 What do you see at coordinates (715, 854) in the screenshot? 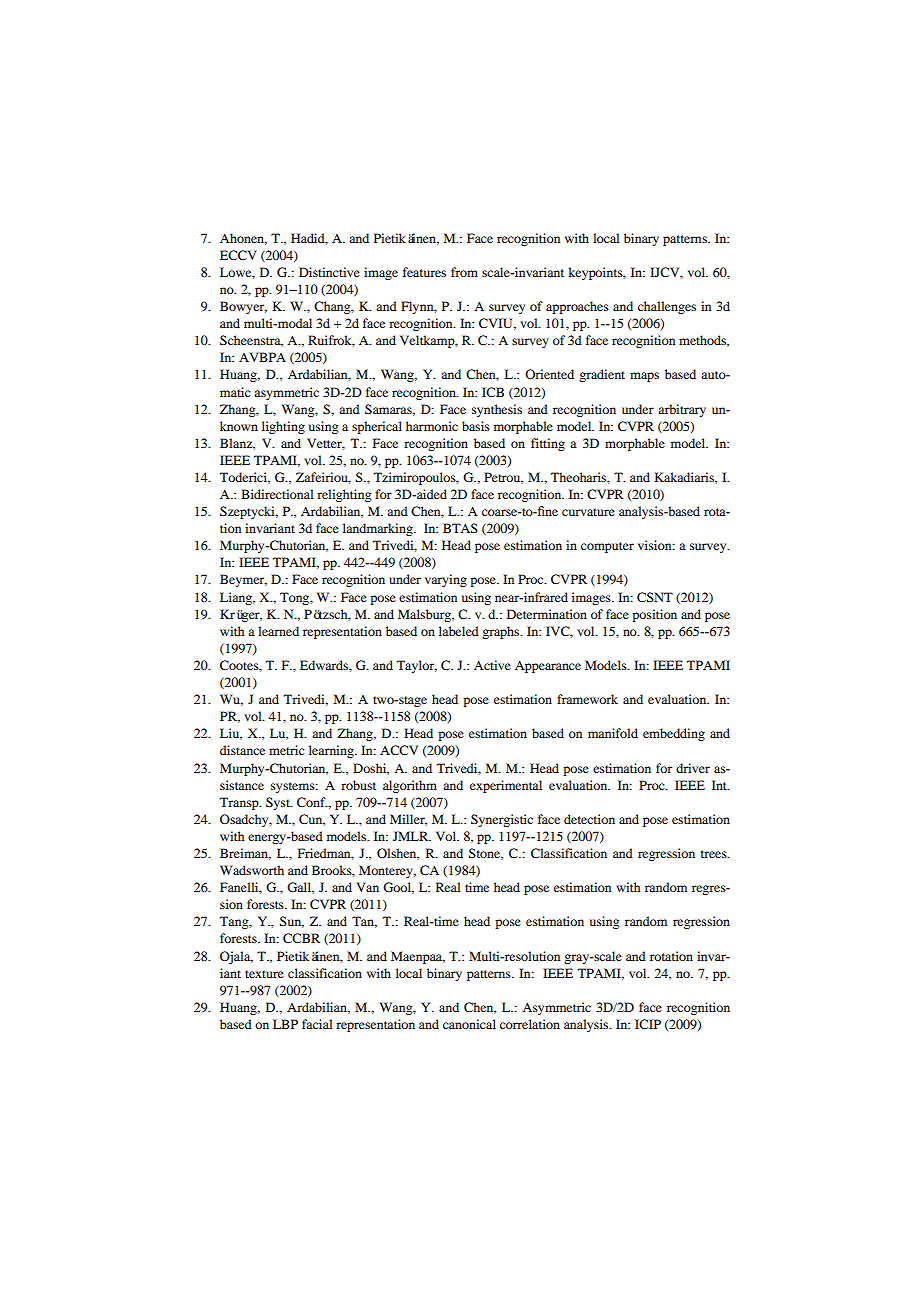
I see `trees` at bounding box center [715, 854].
